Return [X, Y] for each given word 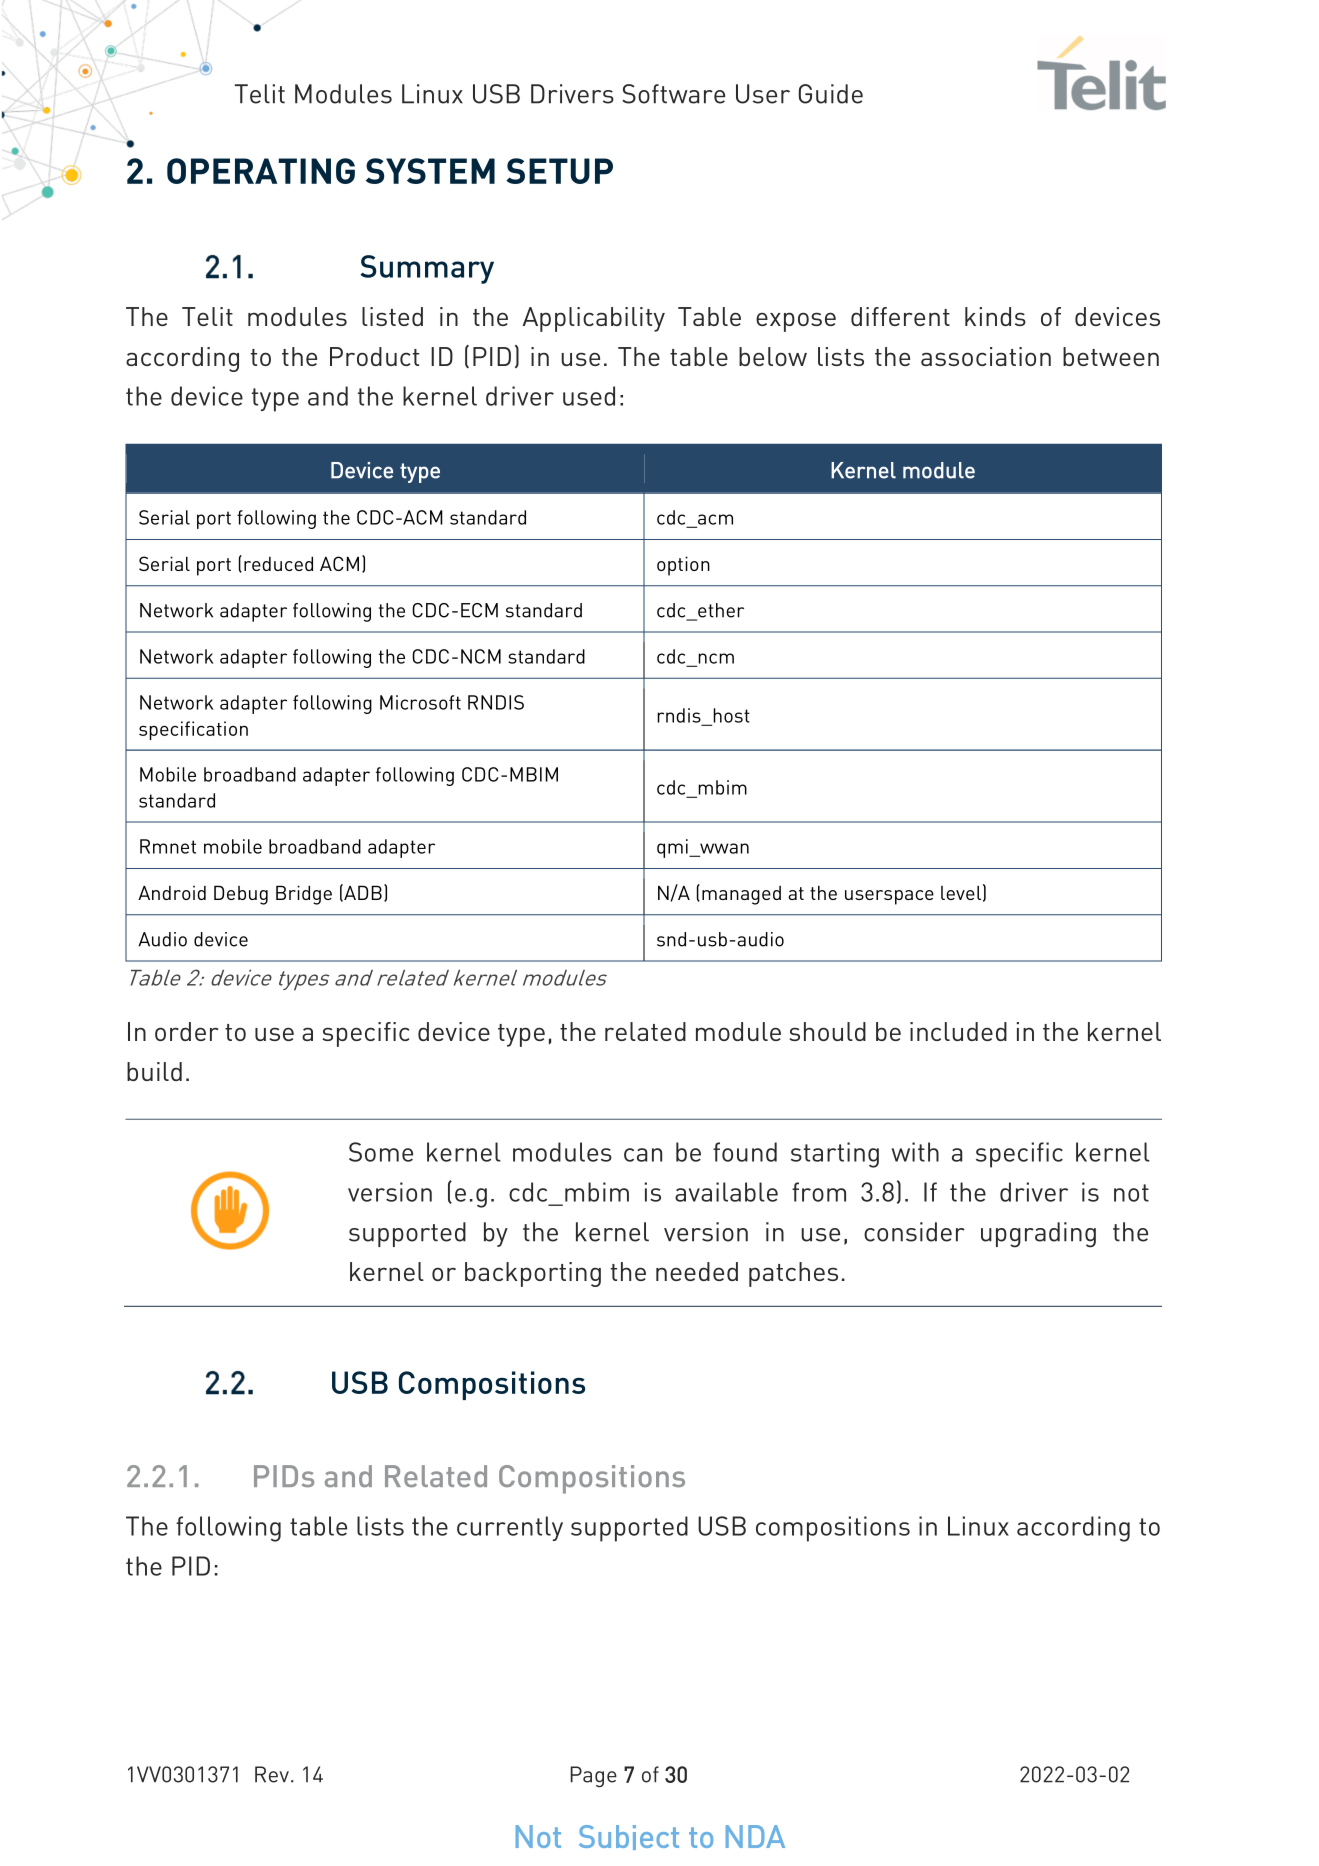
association [986, 356]
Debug [241, 895]
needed [697, 1271]
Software [673, 94]
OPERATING [261, 171]
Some [381, 1152]
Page [593, 1777]
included [958, 1031]
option [683, 566]
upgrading [1038, 1235]
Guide [830, 94]
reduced [278, 563]
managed [741, 895]
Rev [273, 1774]
